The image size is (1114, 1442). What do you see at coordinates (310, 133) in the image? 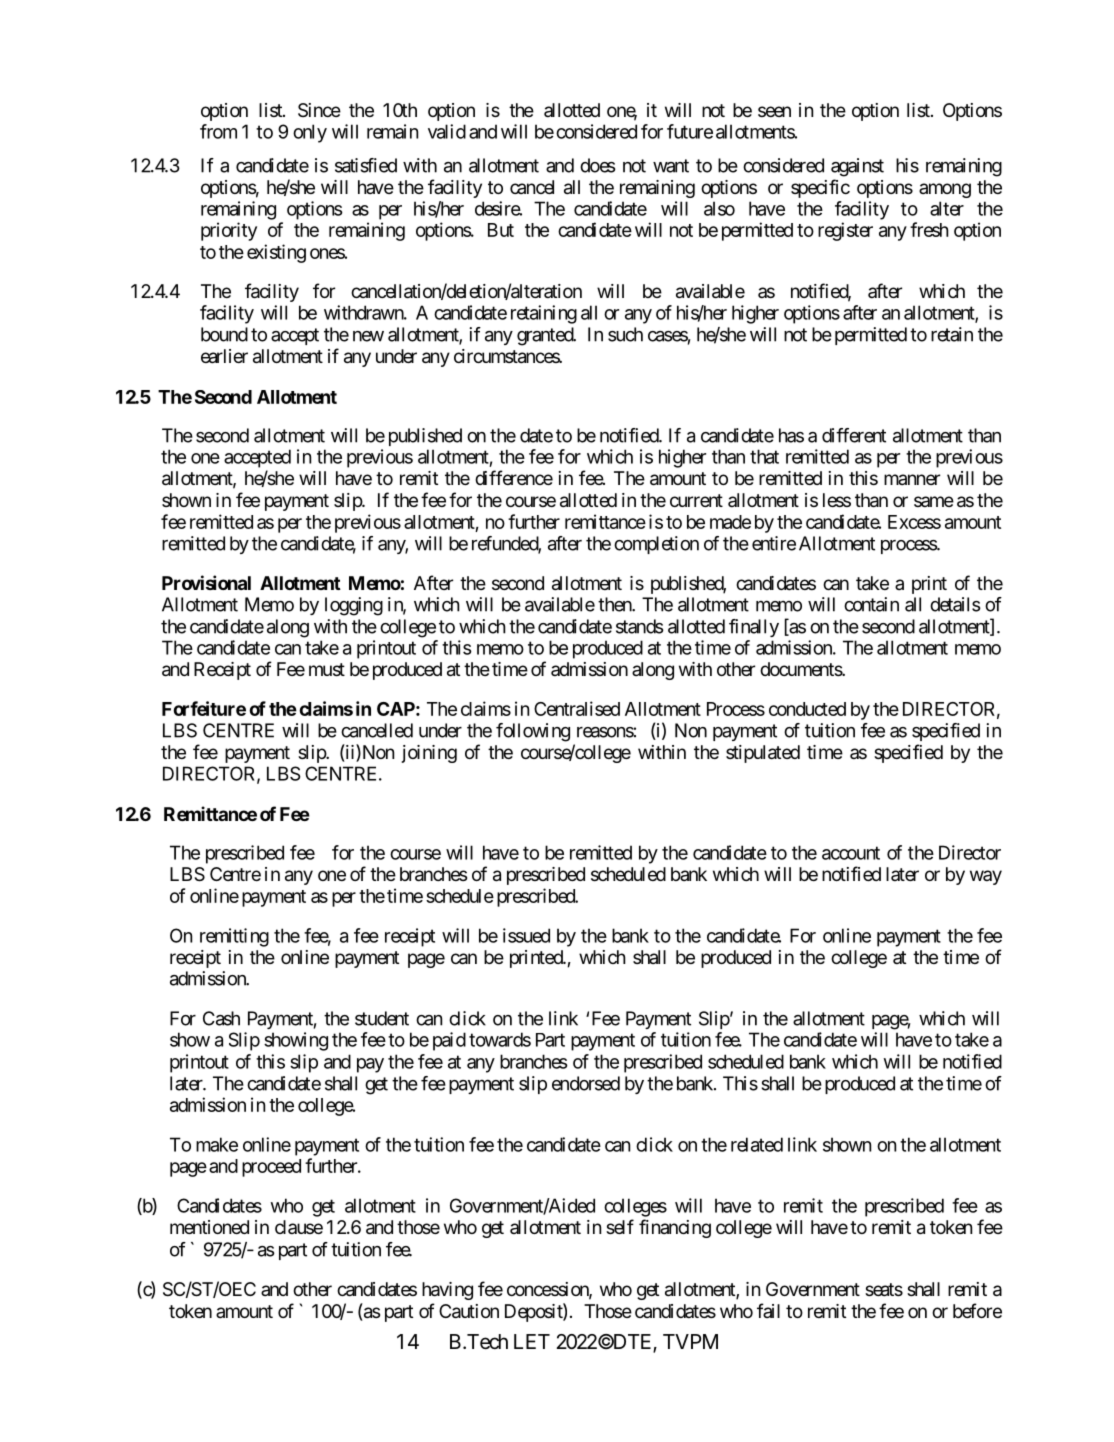
I see `only` at bounding box center [310, 133].
